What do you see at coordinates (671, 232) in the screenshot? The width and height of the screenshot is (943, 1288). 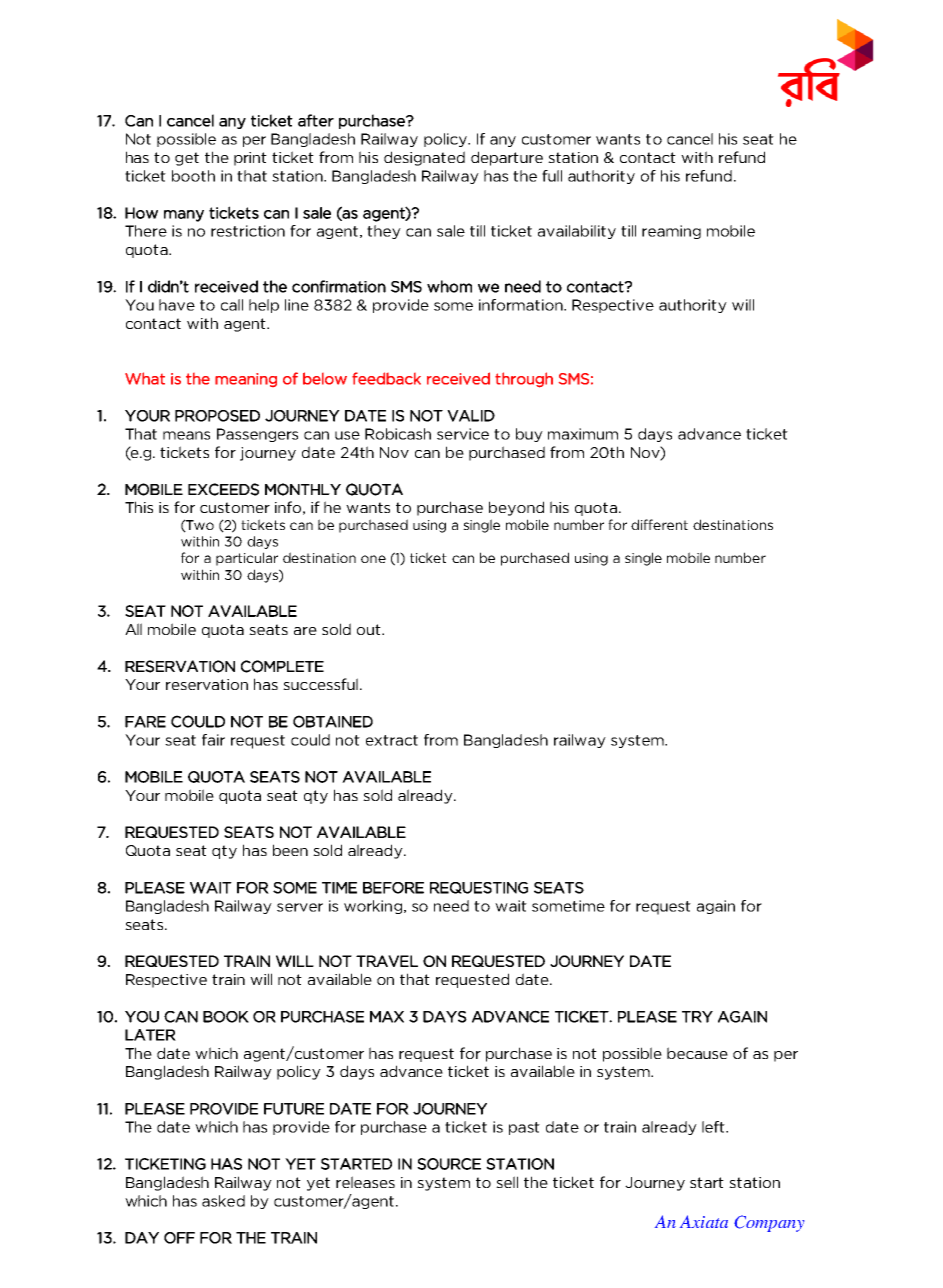 I see `reaming` at bounding box center [671, 232].
